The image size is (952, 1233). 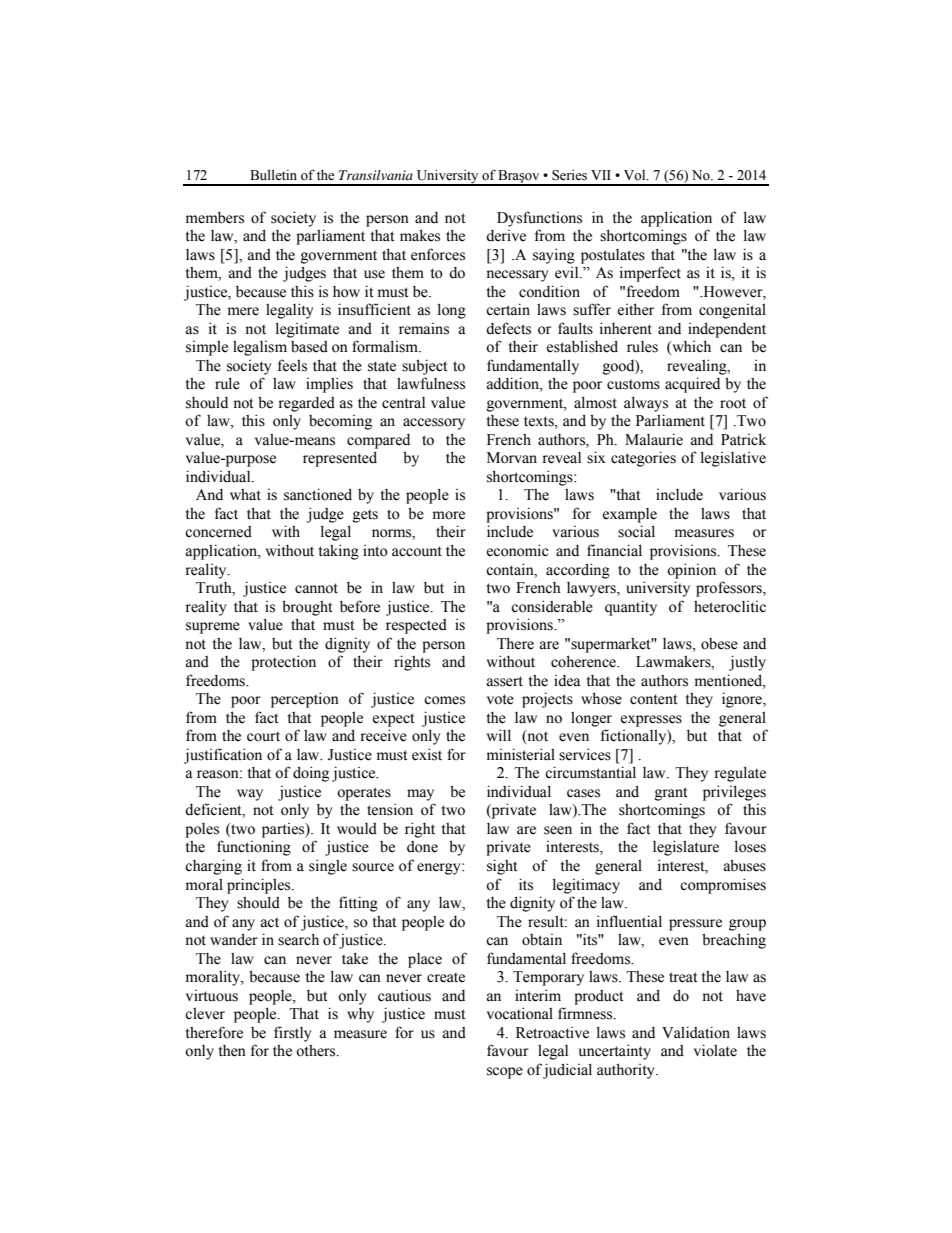 I want to click on sight, so click(x=502, y=867).
